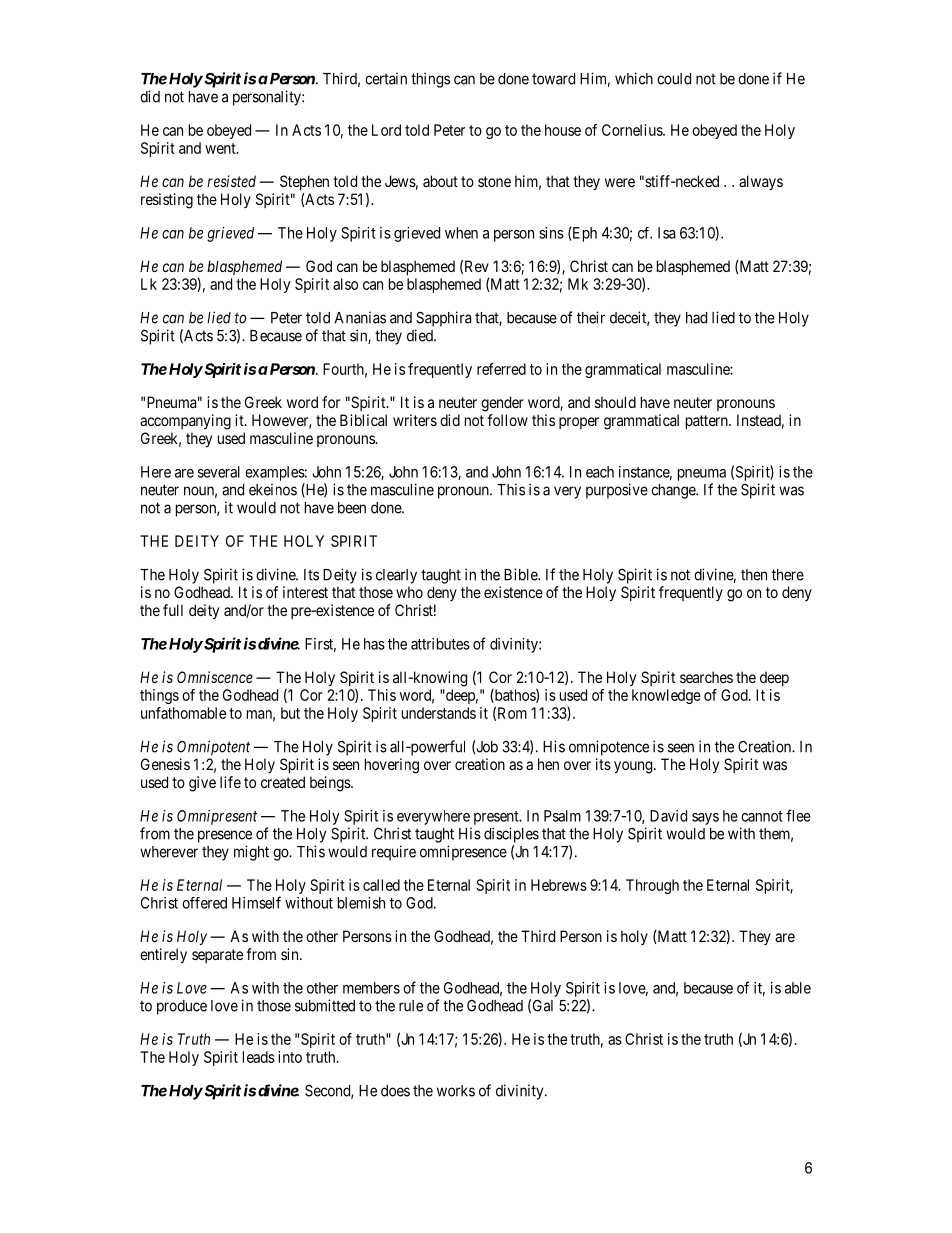  What do you see at coordinates (553, 79) in the screenshot?
I see `toward` at bounding box center [553, 79].
